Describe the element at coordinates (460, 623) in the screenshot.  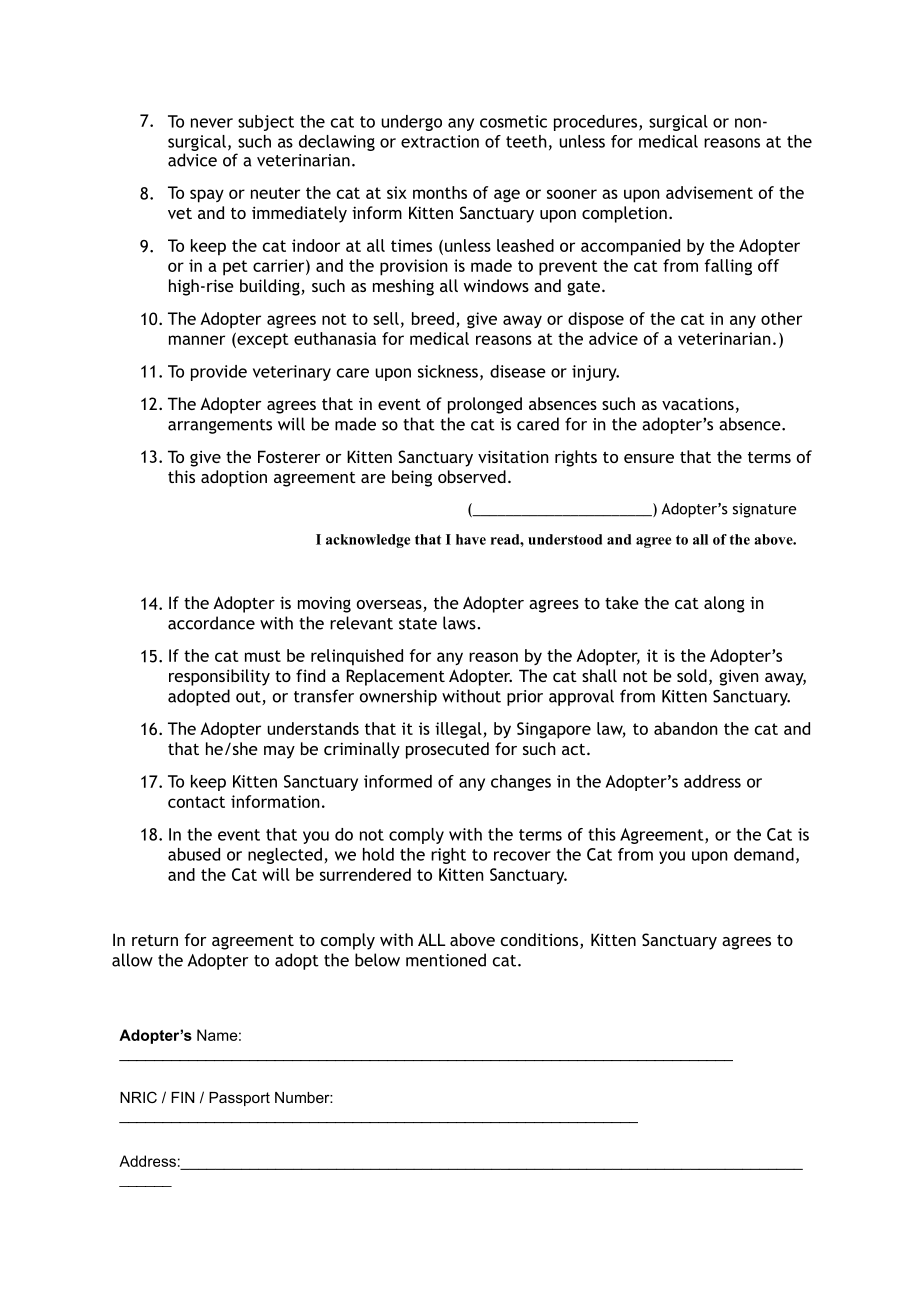
I see `laws` at that location.
